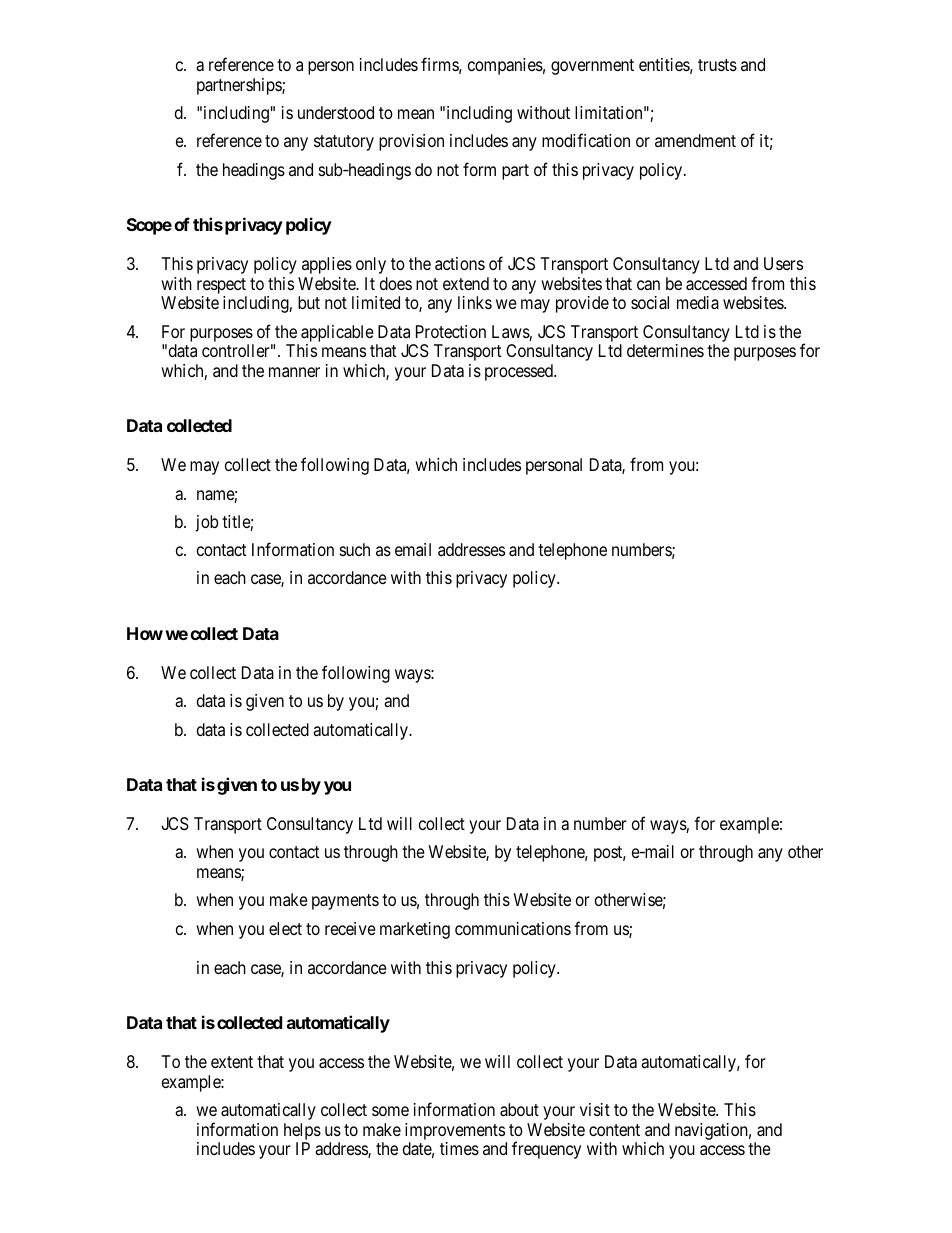 Image resolution: width=952 pixels, height=1233 pixels. What do you see at coordinates (336, 112) in the document?
I see `understood` at bounding box center [336, 112].
